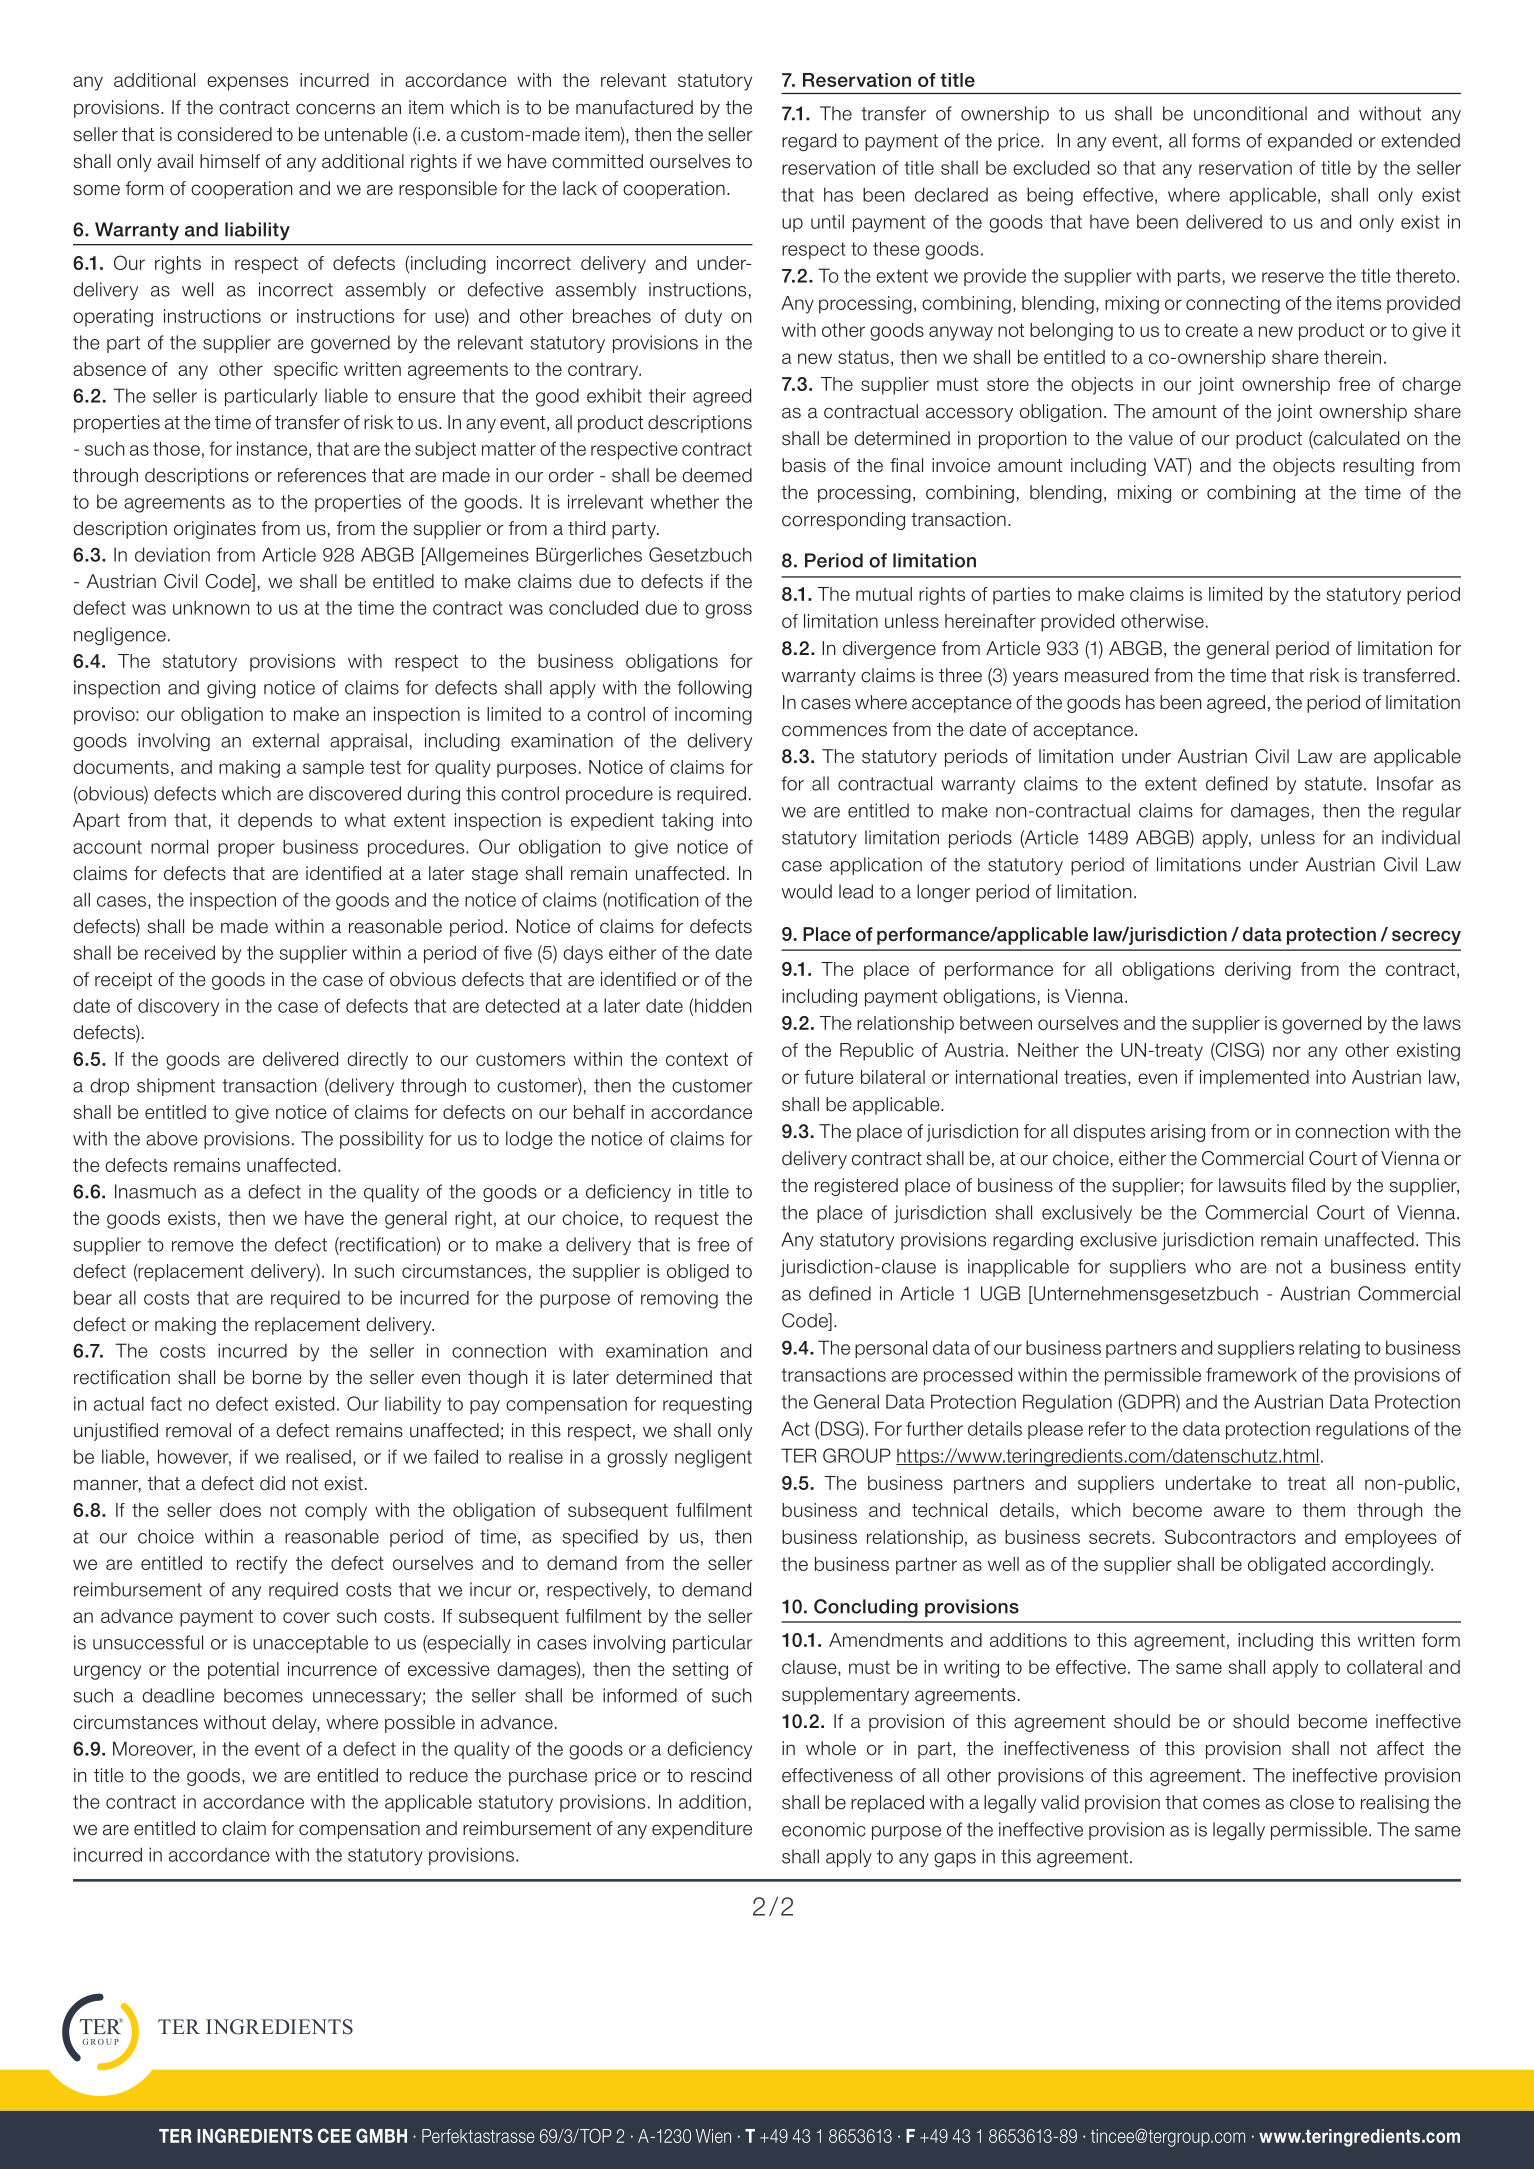 This image has height=2169, width=1534. What do you see at coordinates (198, 1430) in the image?
I see `removal` at bounding box center [198, 1430].
